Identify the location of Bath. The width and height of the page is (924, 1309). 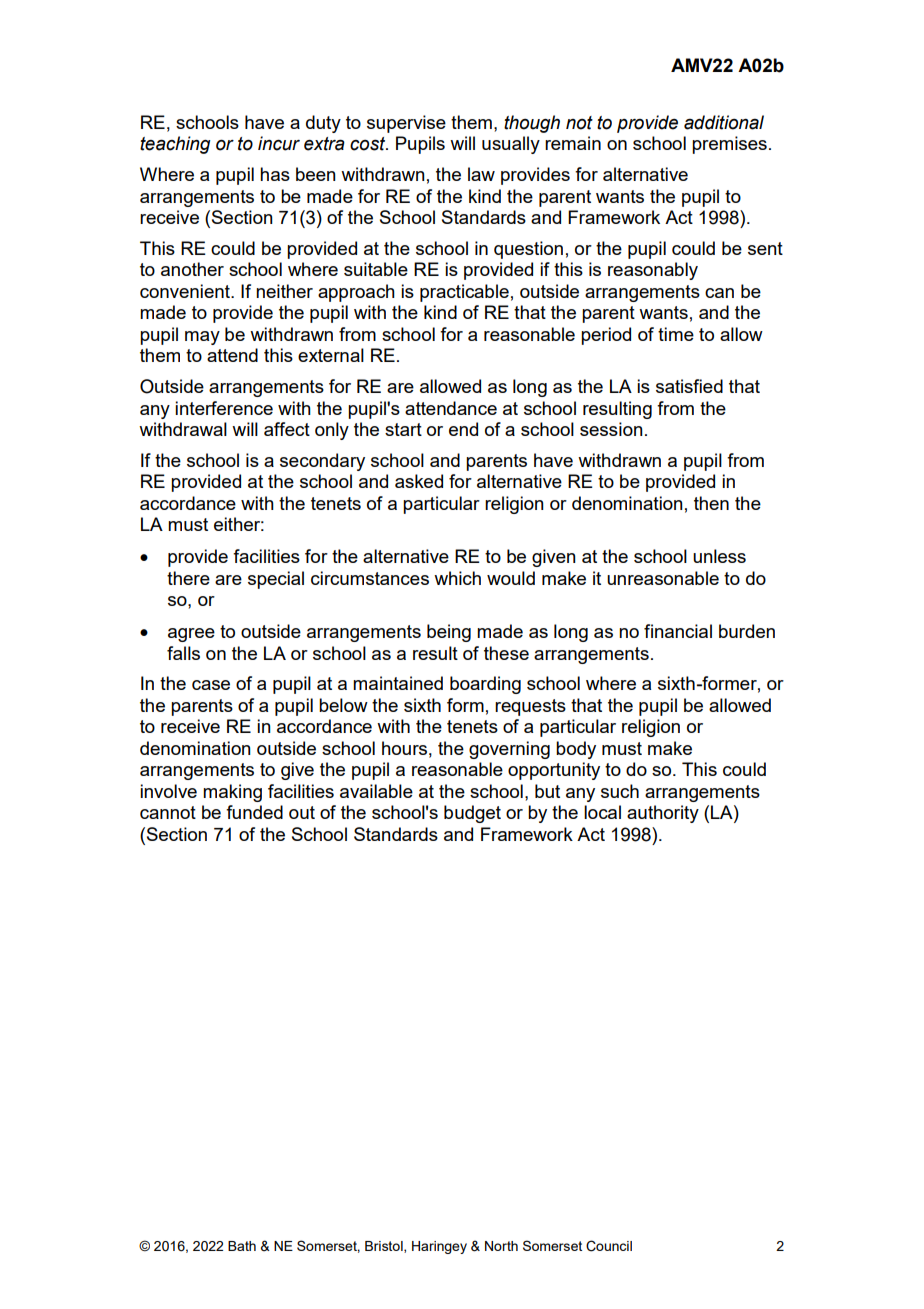
(242, 1246).
